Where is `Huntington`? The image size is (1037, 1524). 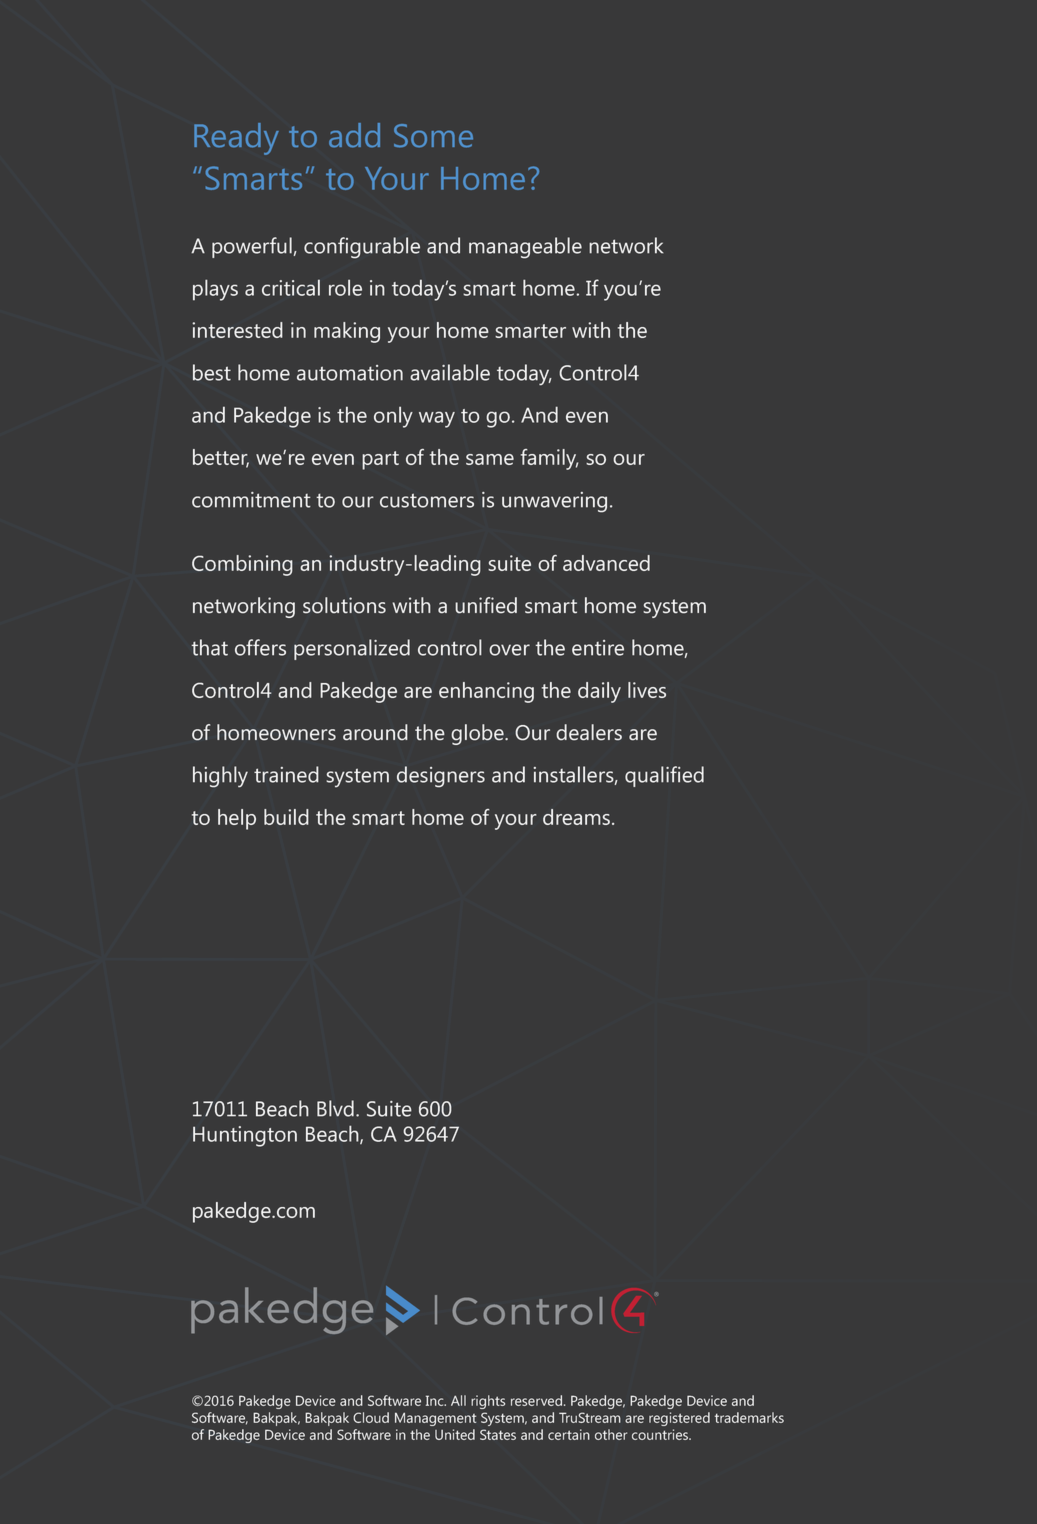
Huntington is located at coordinates (245, 1136).
